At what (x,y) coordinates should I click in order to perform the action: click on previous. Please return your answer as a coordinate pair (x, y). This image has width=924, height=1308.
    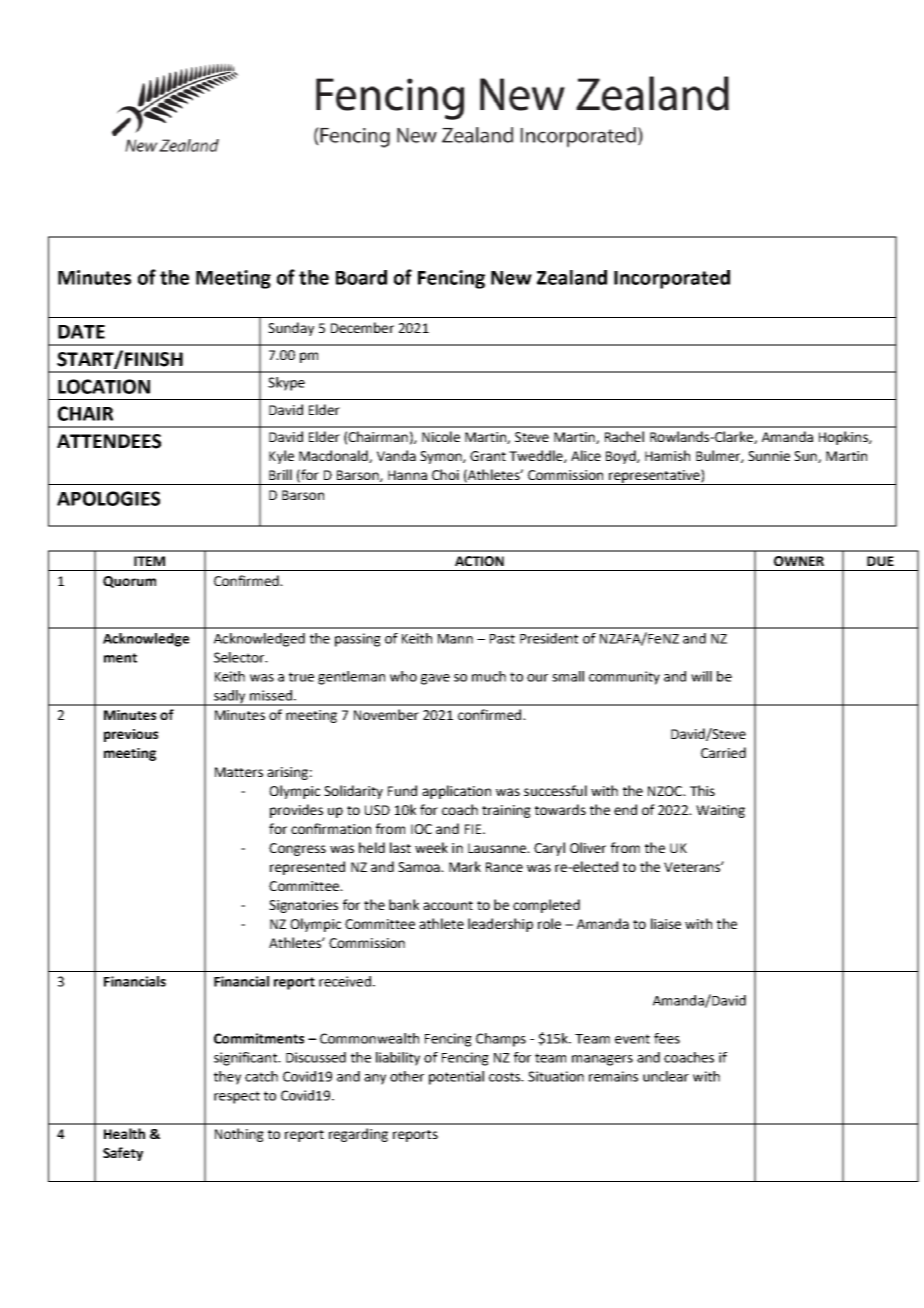
    Looking at the image, I should click on (131, 735).
